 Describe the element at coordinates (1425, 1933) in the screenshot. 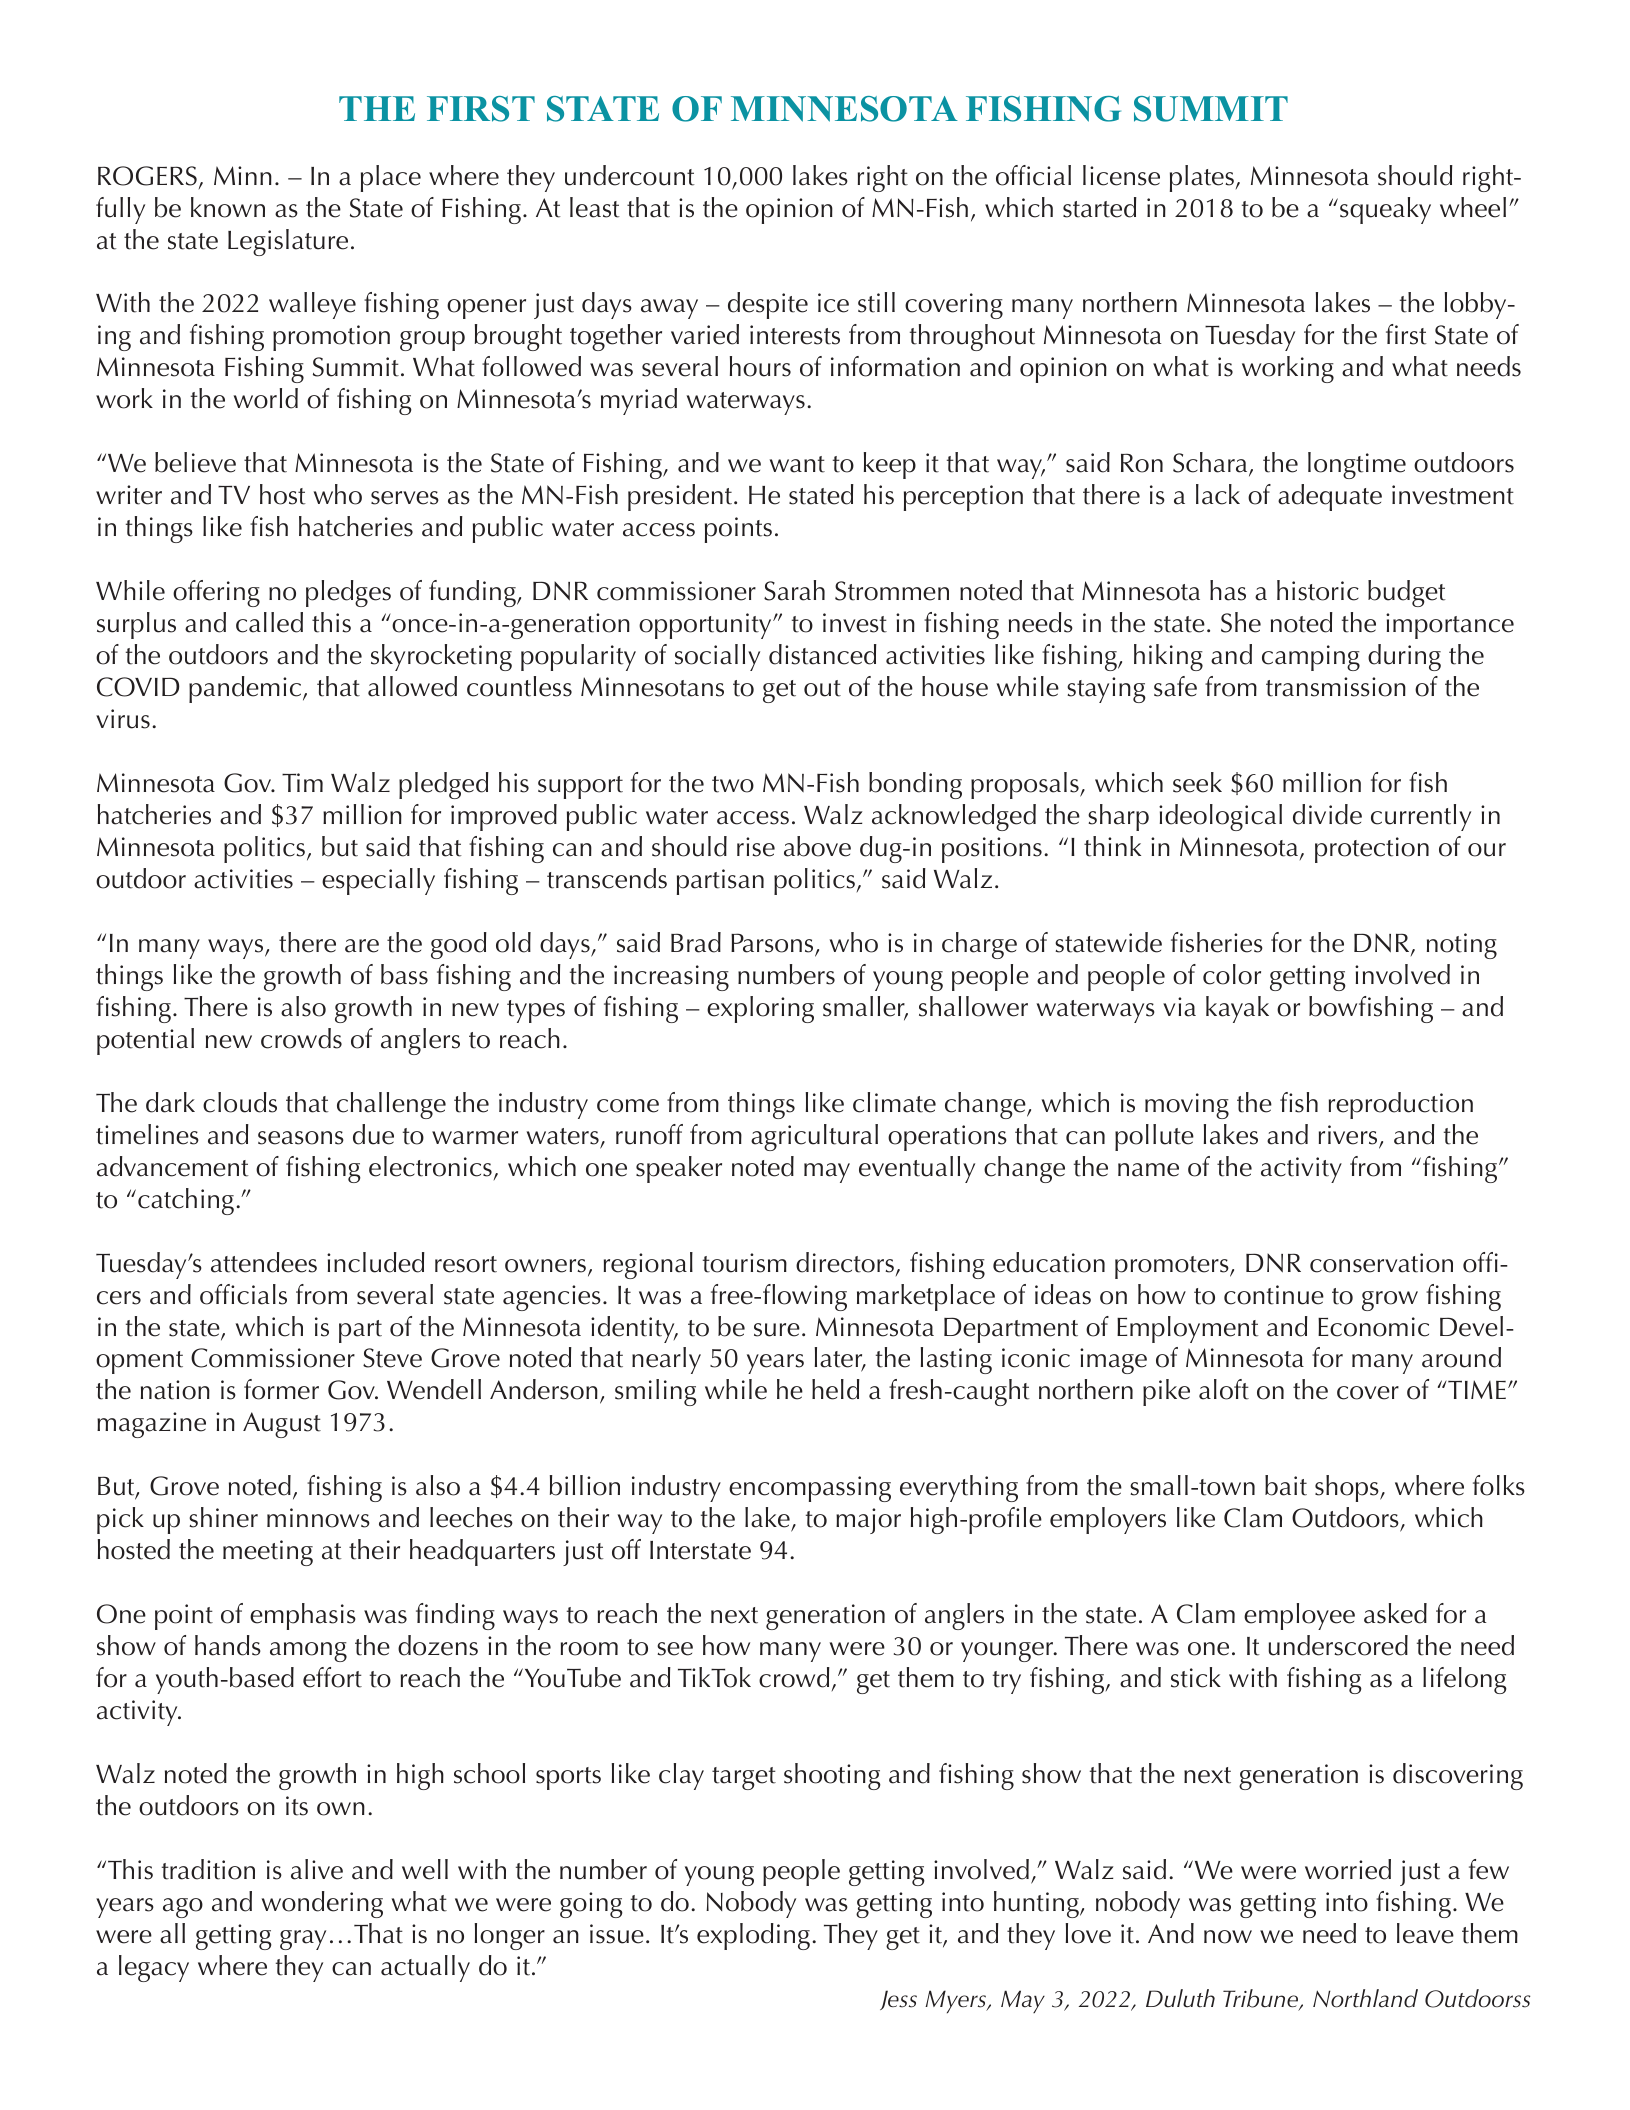

I see `leave` at that location.
